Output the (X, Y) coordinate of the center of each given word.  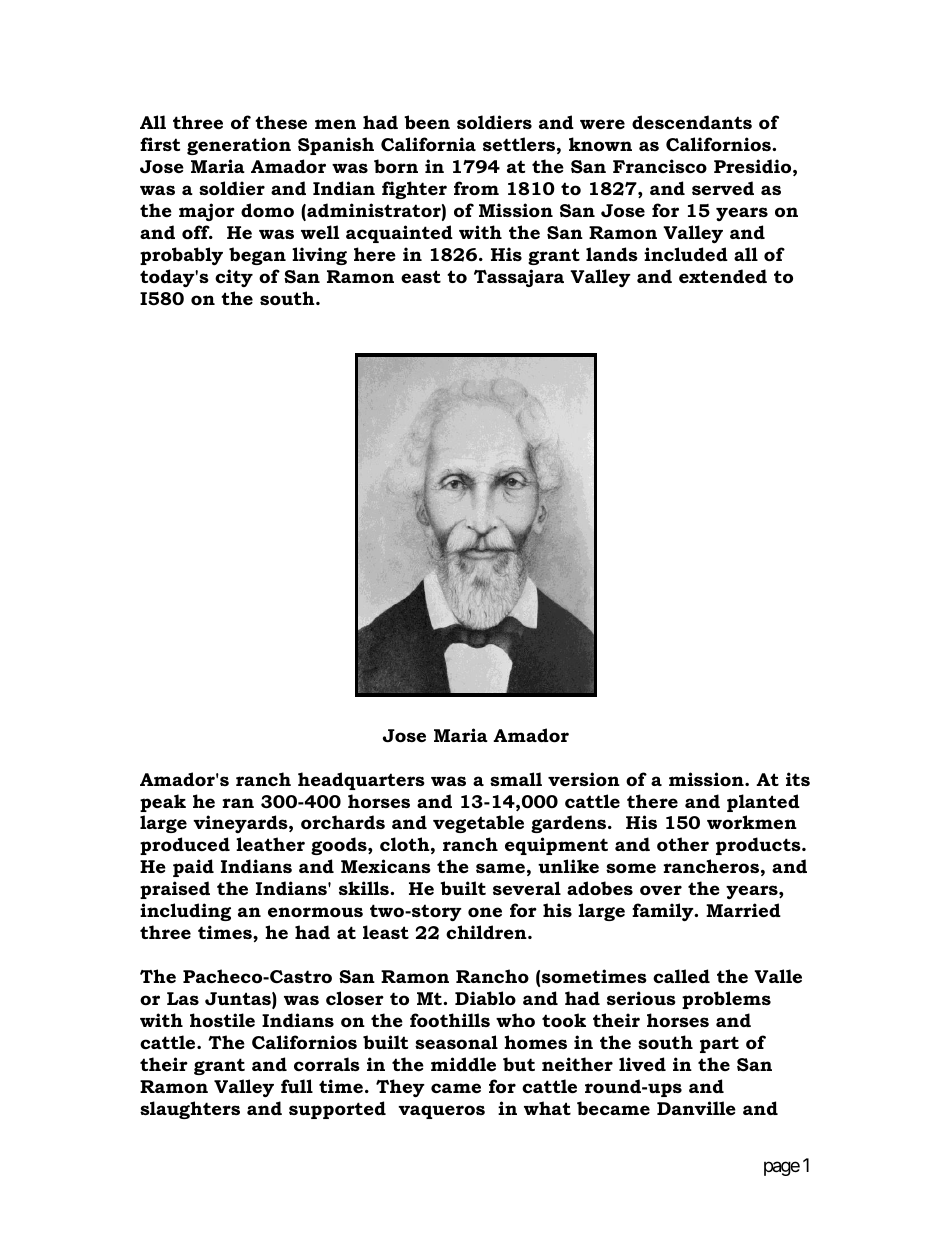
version (584, 779)
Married (743, 910)
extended (723, 276)
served (723, 188)
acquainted (399, 234)
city (234, 278)
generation (239, 146)
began (257, 256)
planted (763, 803)
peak (163, 803)
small (516, 779)
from (476, 188)
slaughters (190, 1110)
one (485, 912)
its (798, 779)
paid (193, 868)
